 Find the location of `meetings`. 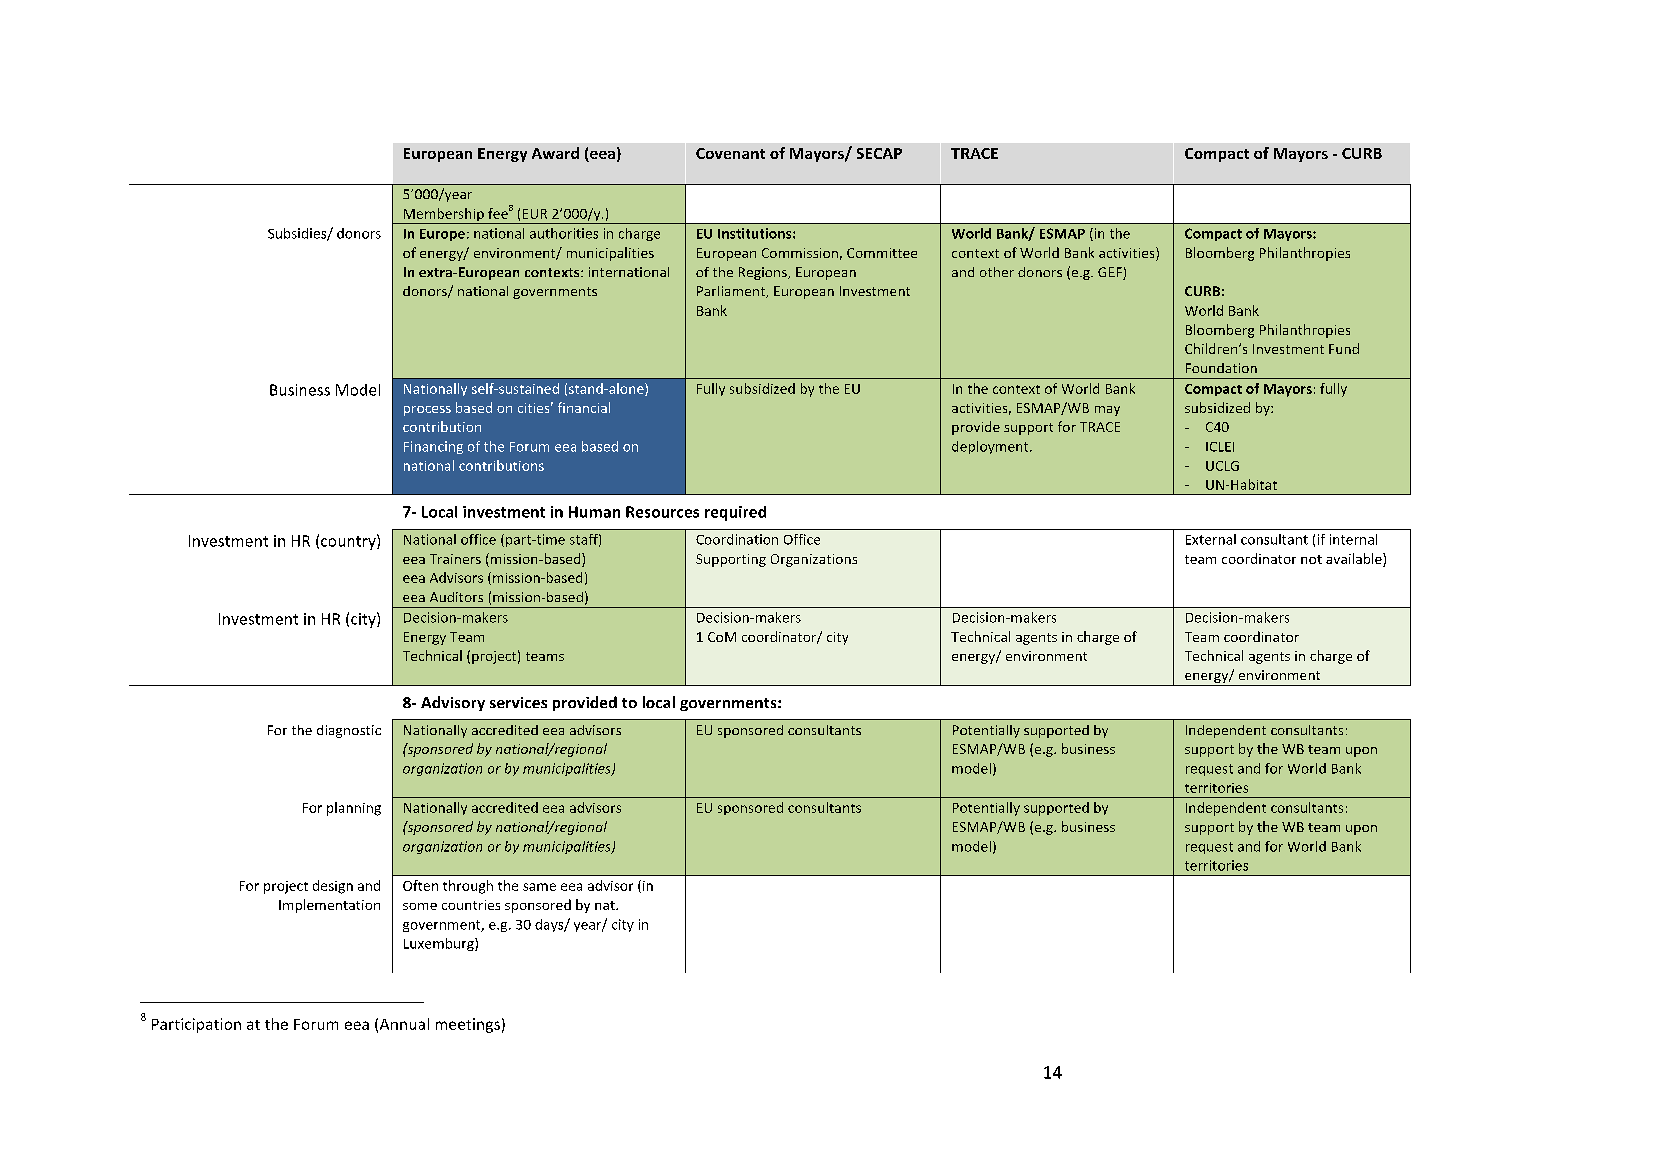

meetings is located at coordinates (468, 1025).
